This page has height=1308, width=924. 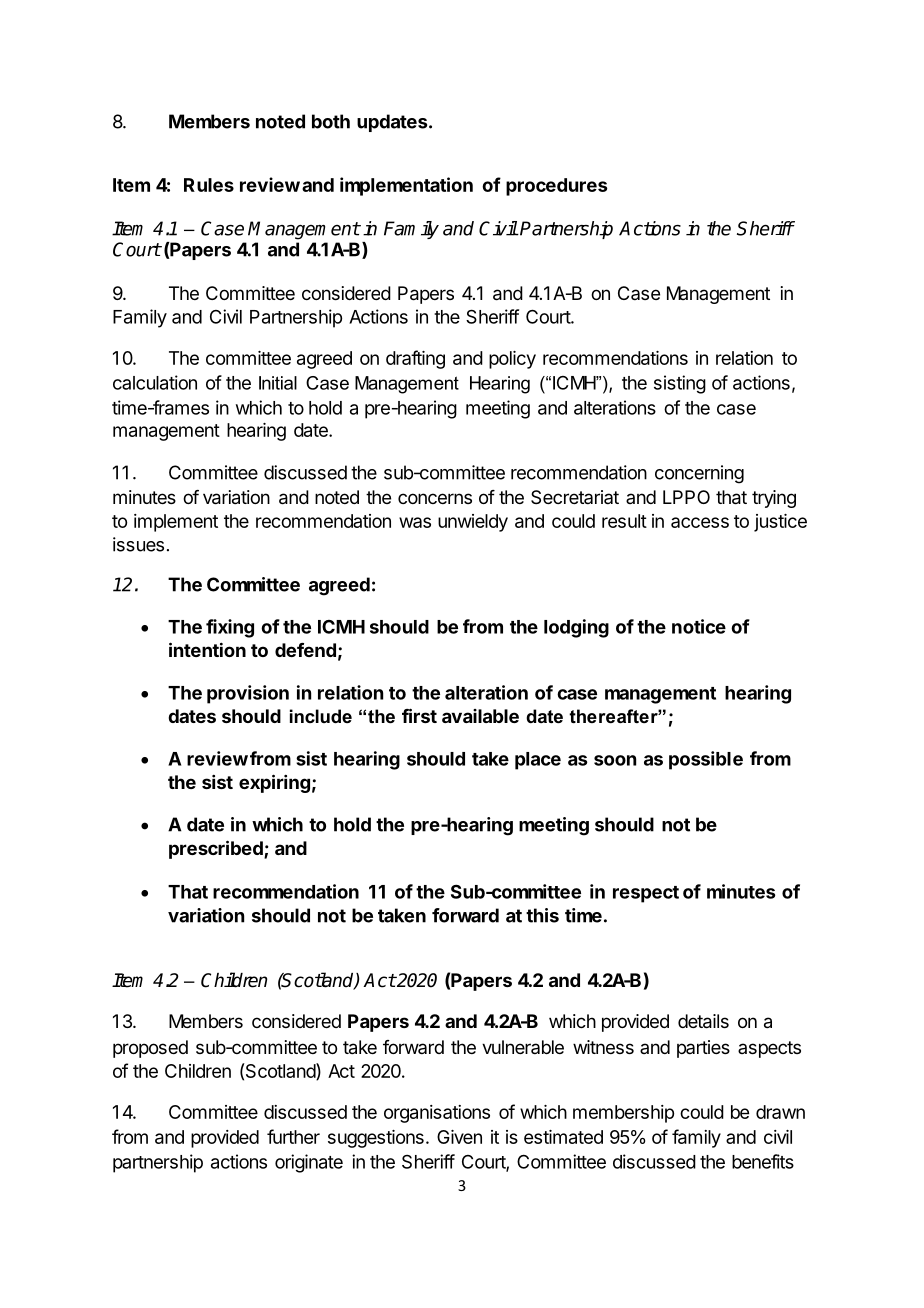 I want to click on policy, so click(x=512, y=360).
